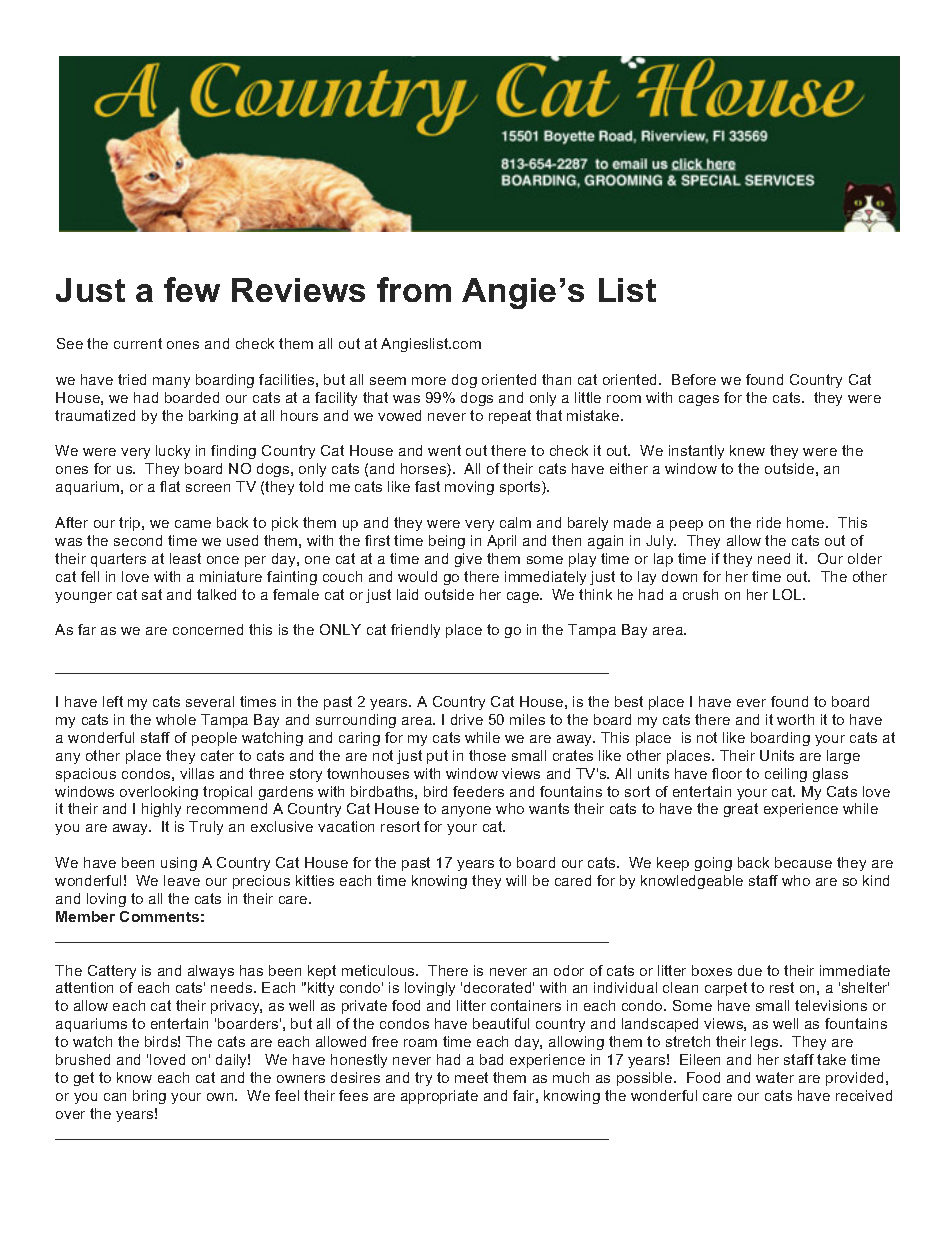  I want to click on bring, so click(149, 1097).
